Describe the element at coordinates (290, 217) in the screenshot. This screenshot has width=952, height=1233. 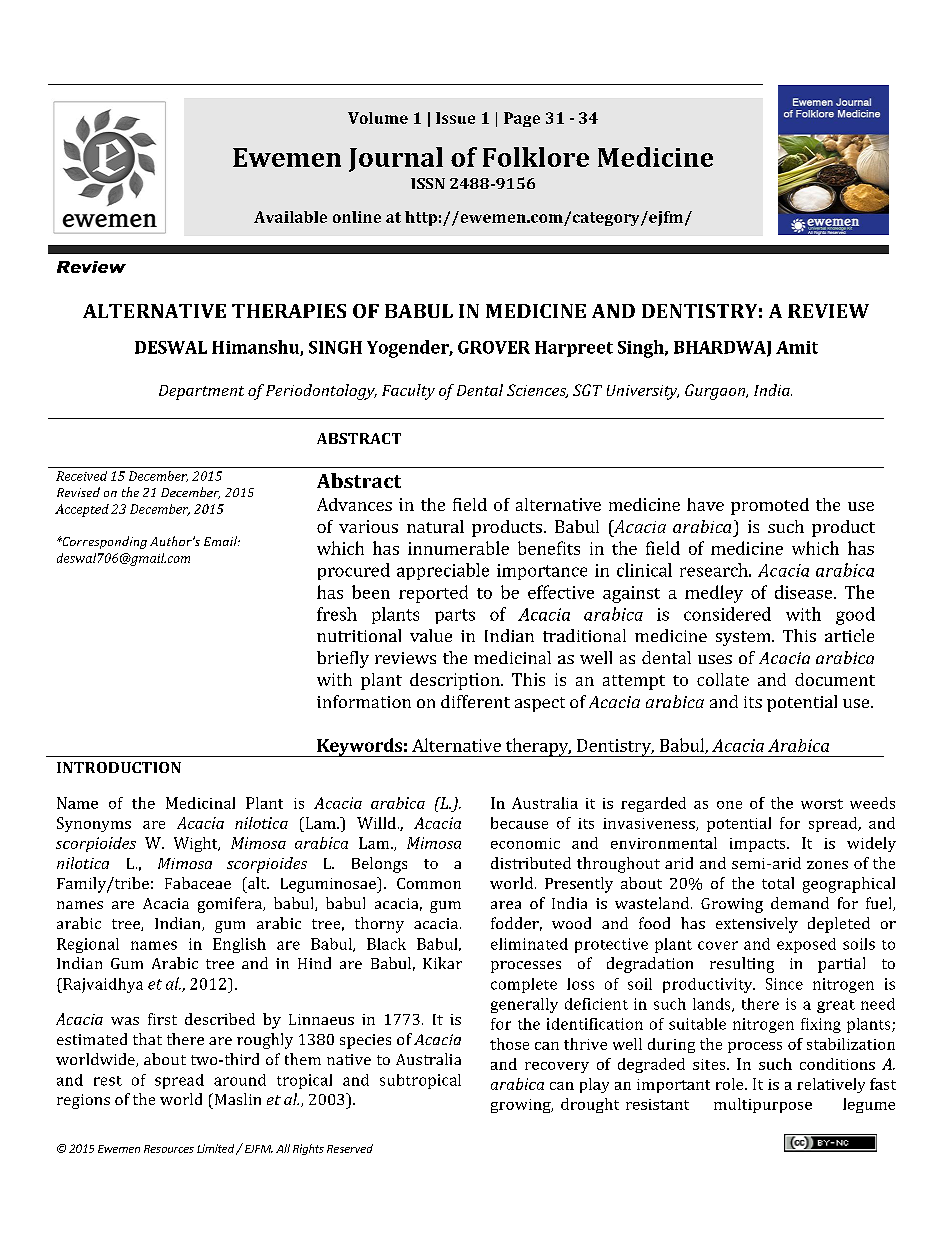
I see `Available` at that location.
